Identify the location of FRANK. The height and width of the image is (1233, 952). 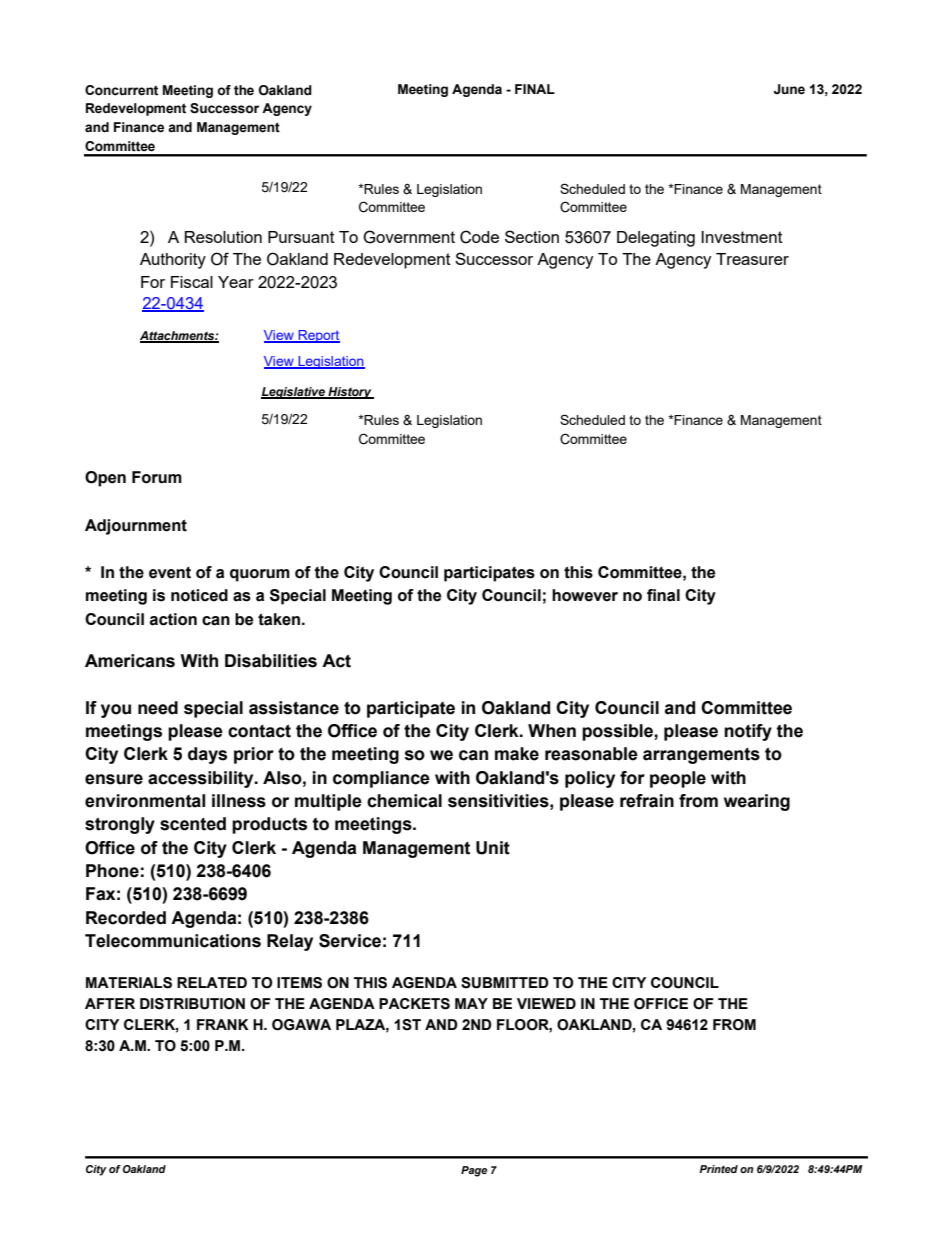
(223, 1024).
